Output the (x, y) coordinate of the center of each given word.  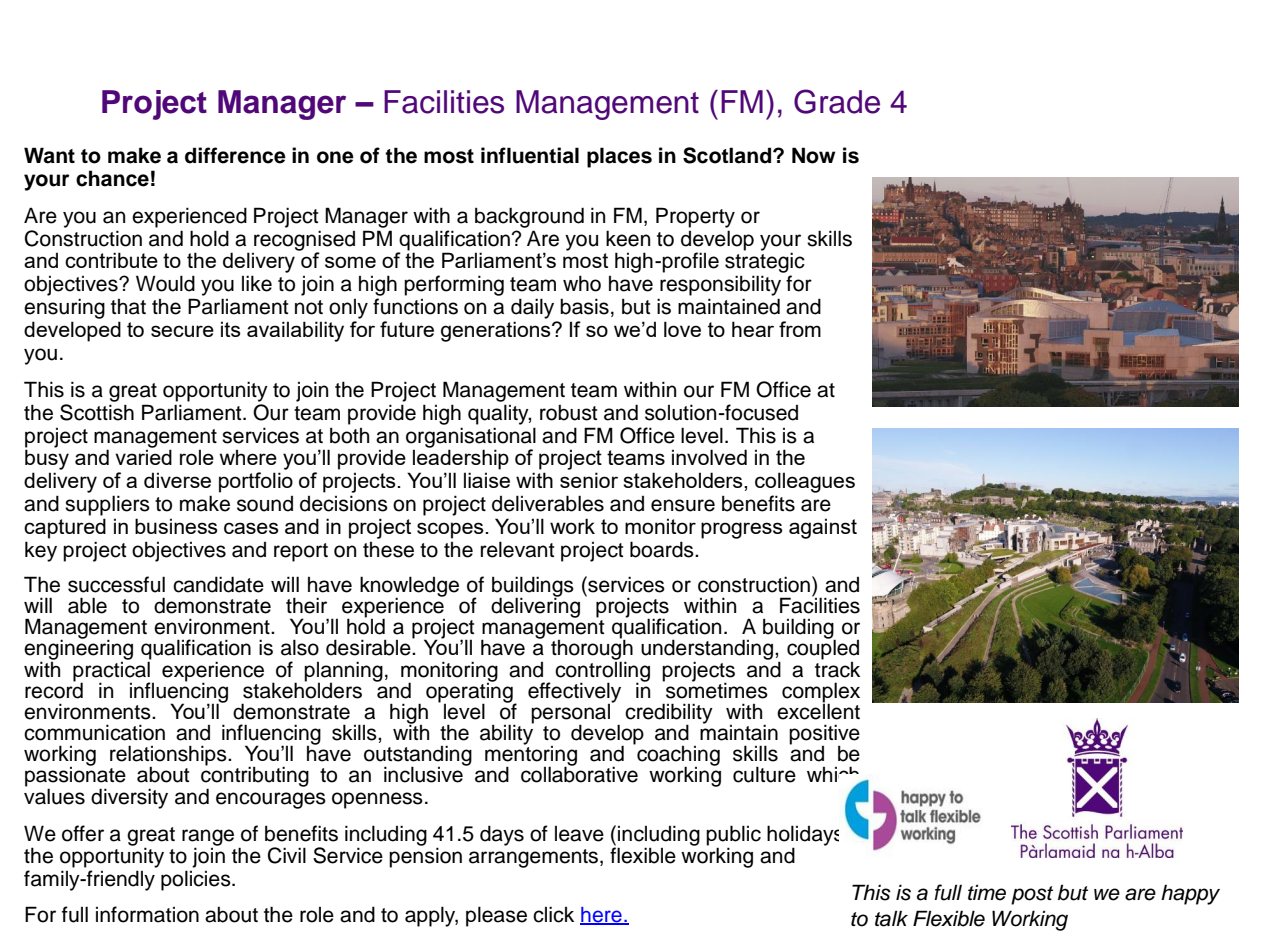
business (176, 526)
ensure (683, 505)
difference (235, 155)
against (823, 528)
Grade (837, 101)
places (619, 157)
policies (197, 880)
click (553, 914)
